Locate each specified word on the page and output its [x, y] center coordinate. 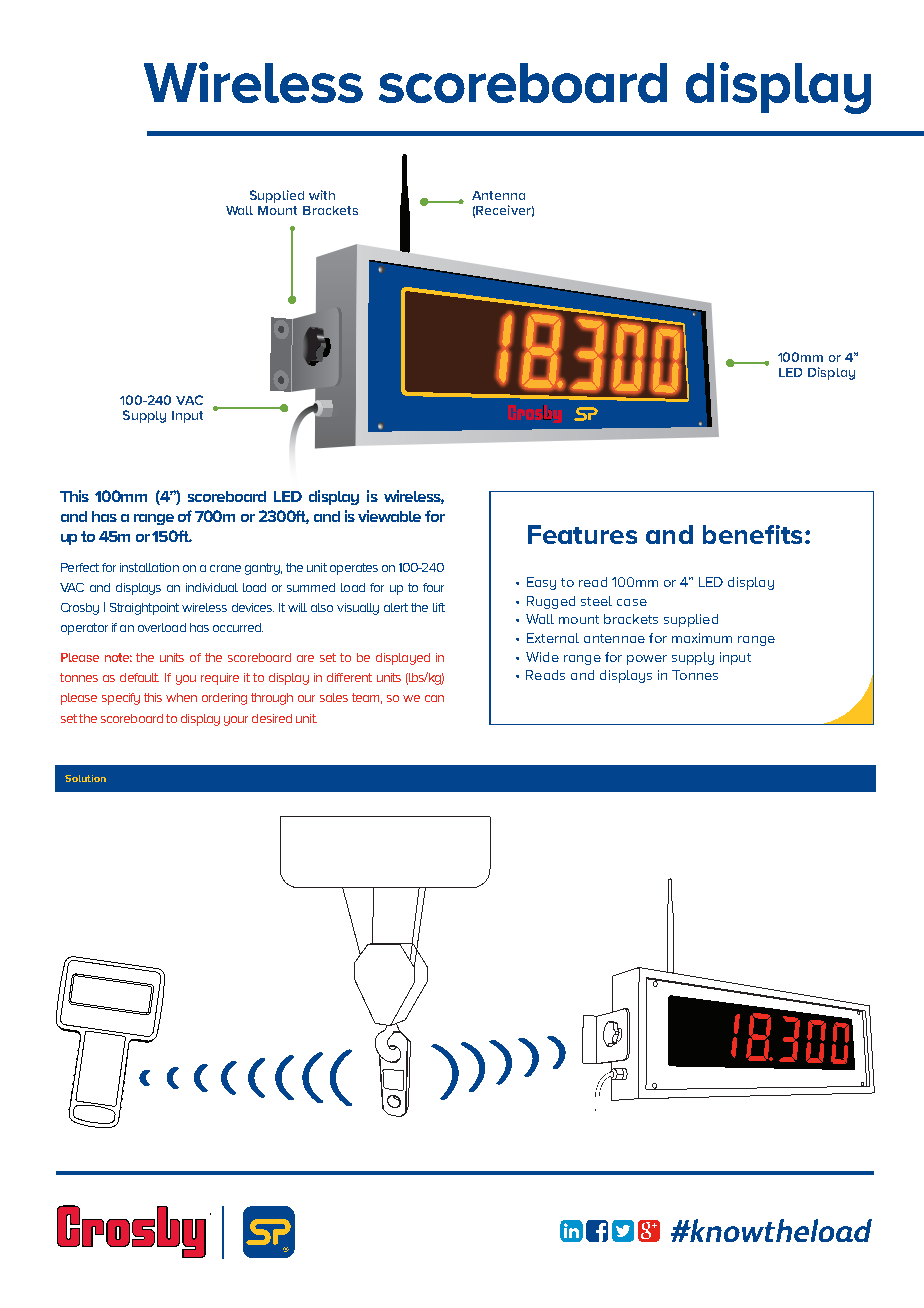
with [322, 195]
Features [582, 534]
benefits [752, 534]
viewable [389, 516]
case [632, 602]
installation [149, 567]
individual [212, 587]
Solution [85, 778]
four [433, 587]
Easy [541, 583]
